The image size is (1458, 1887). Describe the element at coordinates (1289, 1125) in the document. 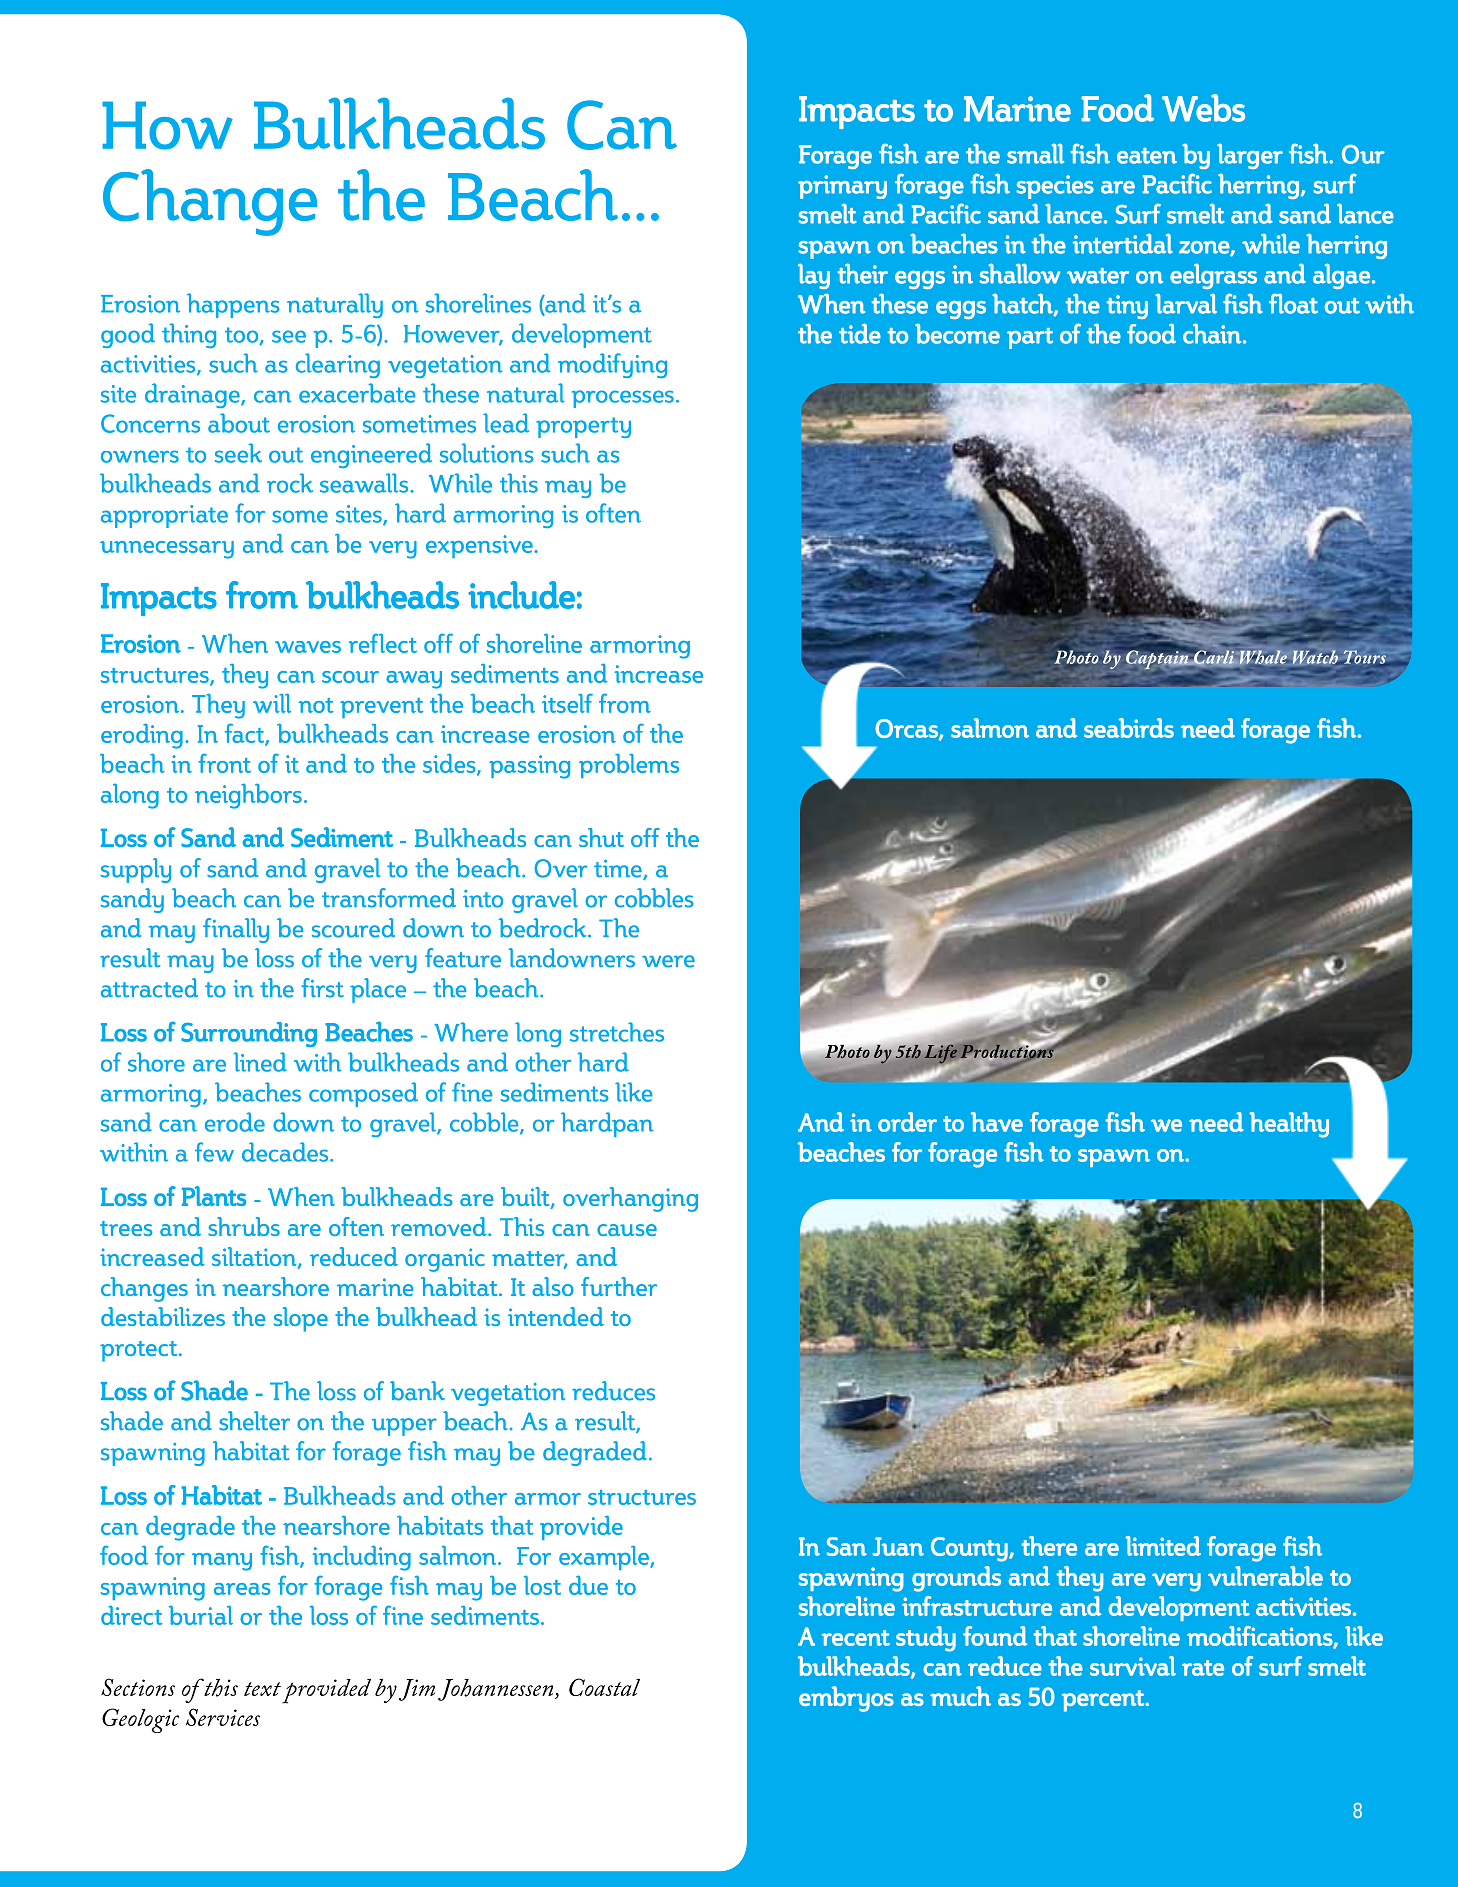

I see `healthy` at that location.
